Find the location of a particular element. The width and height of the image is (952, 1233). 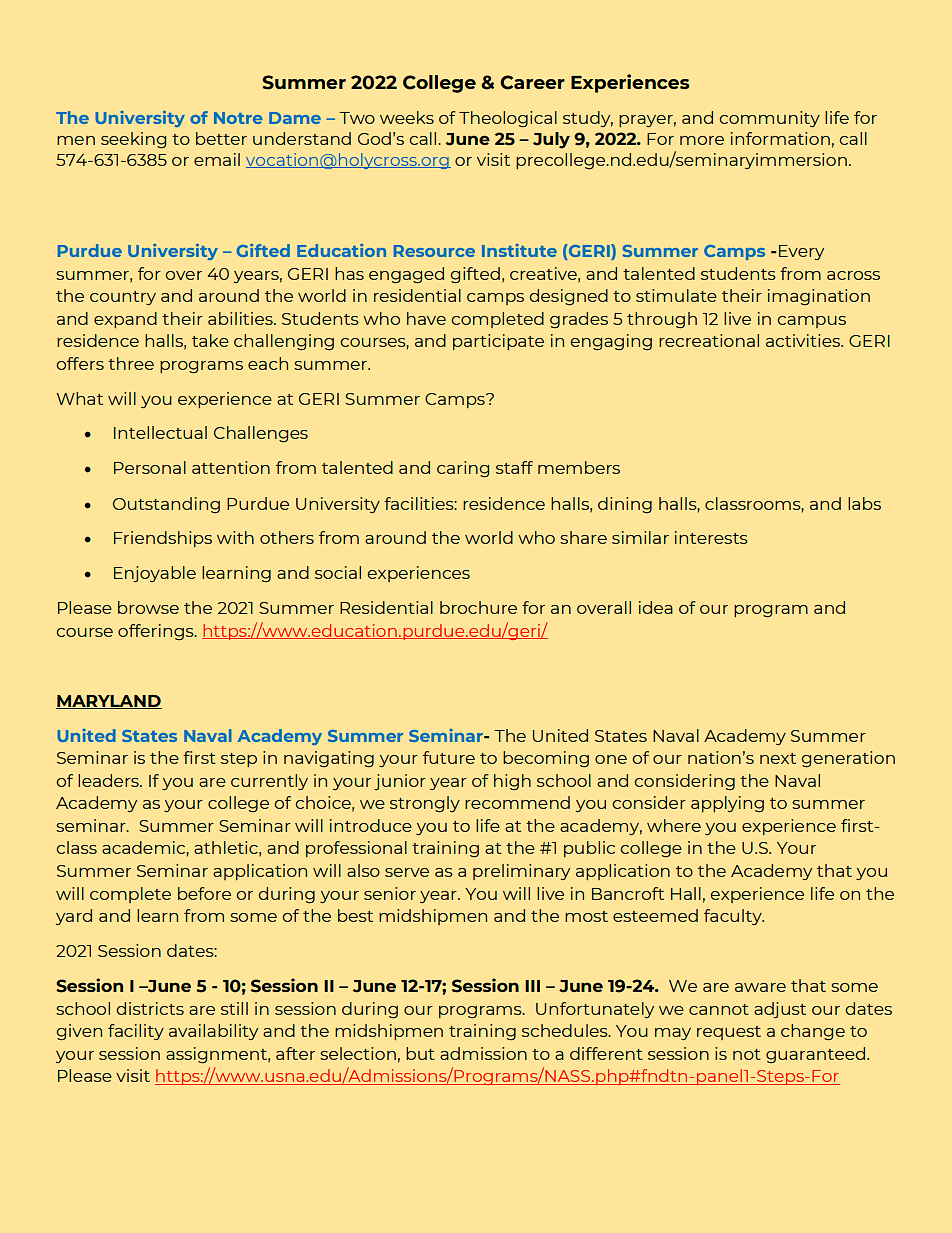

activities is located at coordinates (804, 340).
